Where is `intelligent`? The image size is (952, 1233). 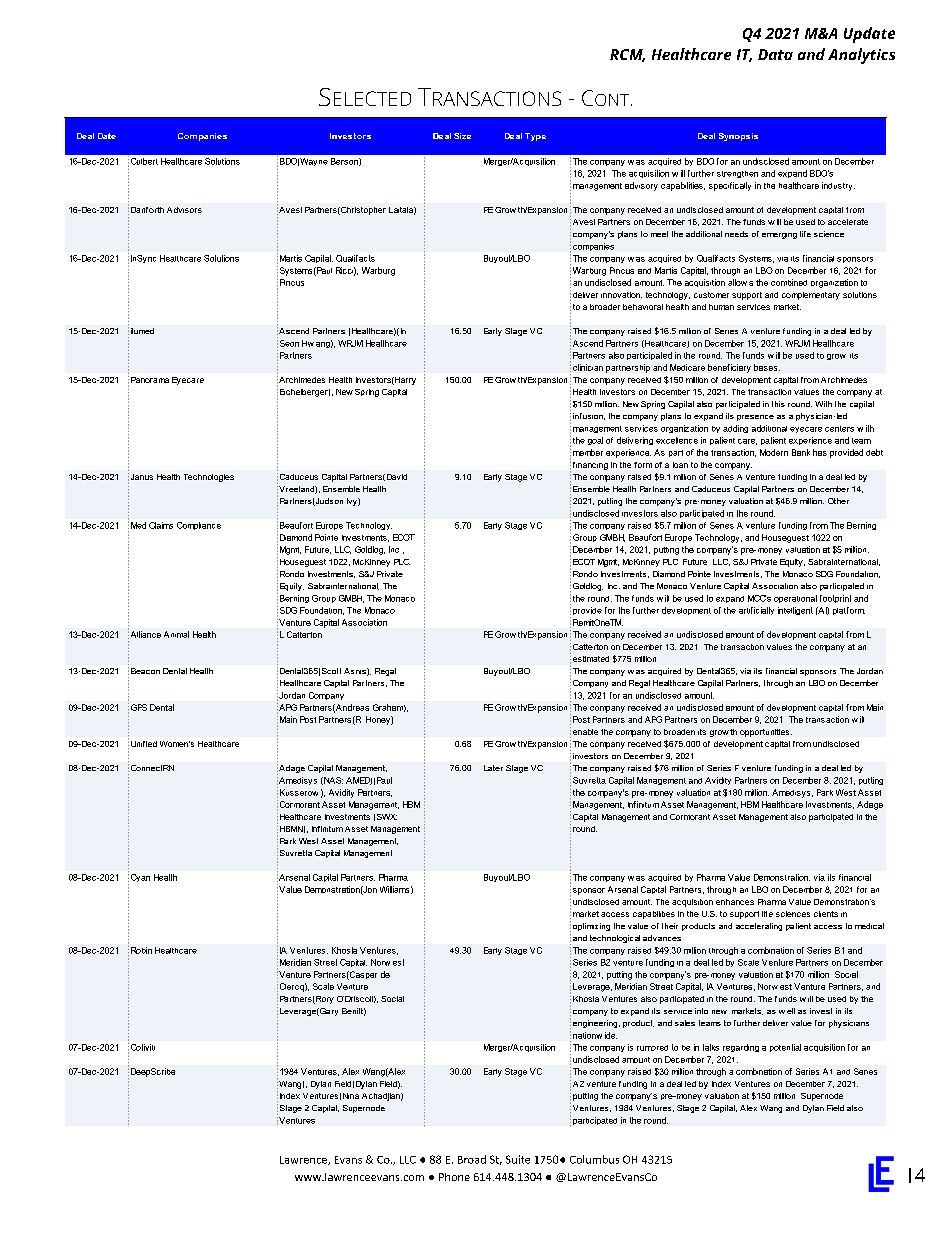 intelligent is located at coordinates (795, 611).
